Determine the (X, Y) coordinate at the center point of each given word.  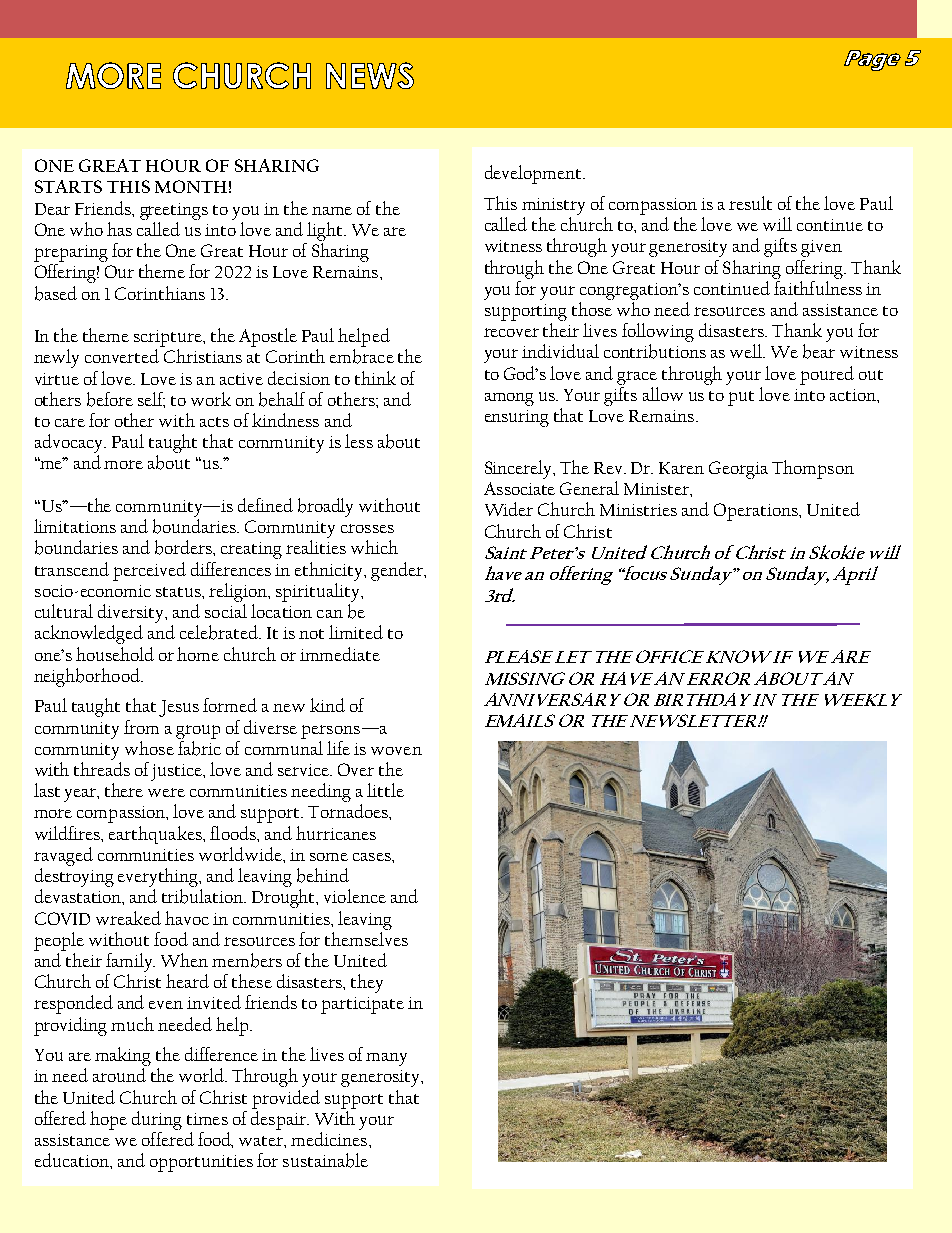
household (115, 654)
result (750, 203)
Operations (757, 512)
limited (356, 632)
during (157, 1120)
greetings (174, 211)
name (332, 211)
